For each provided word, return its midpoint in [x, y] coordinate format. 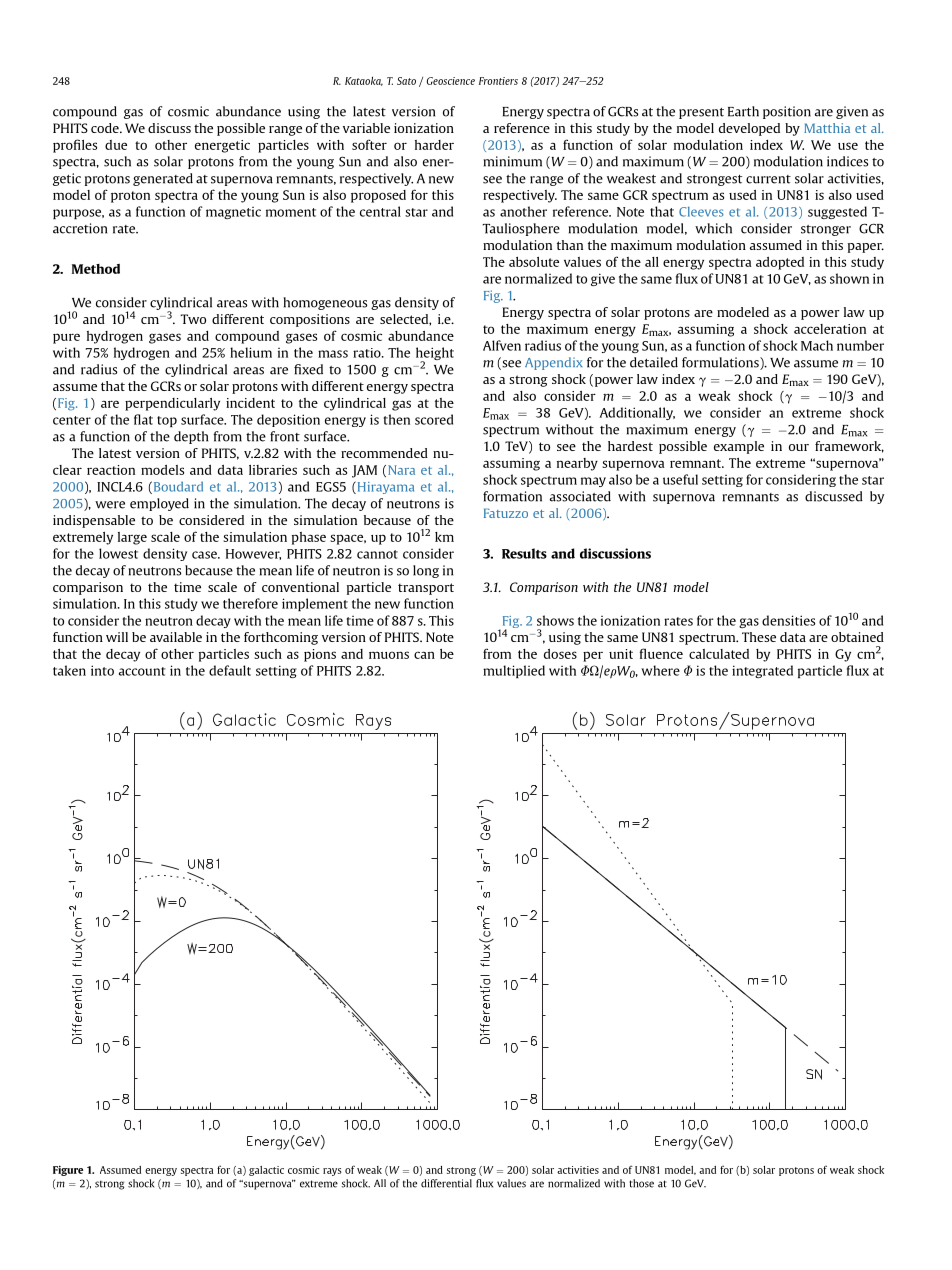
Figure [68, 1171]
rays [332, 1172]
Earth [743, 111]
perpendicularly [172, 404]
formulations [721, 363]
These [759, 637]
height [435, 355]
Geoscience [451, 81]
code [106, 128]
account [142, 671]
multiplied [514, 671]
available [176, 637]
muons [389, 655]
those [641, 1183]
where [660, 670]
